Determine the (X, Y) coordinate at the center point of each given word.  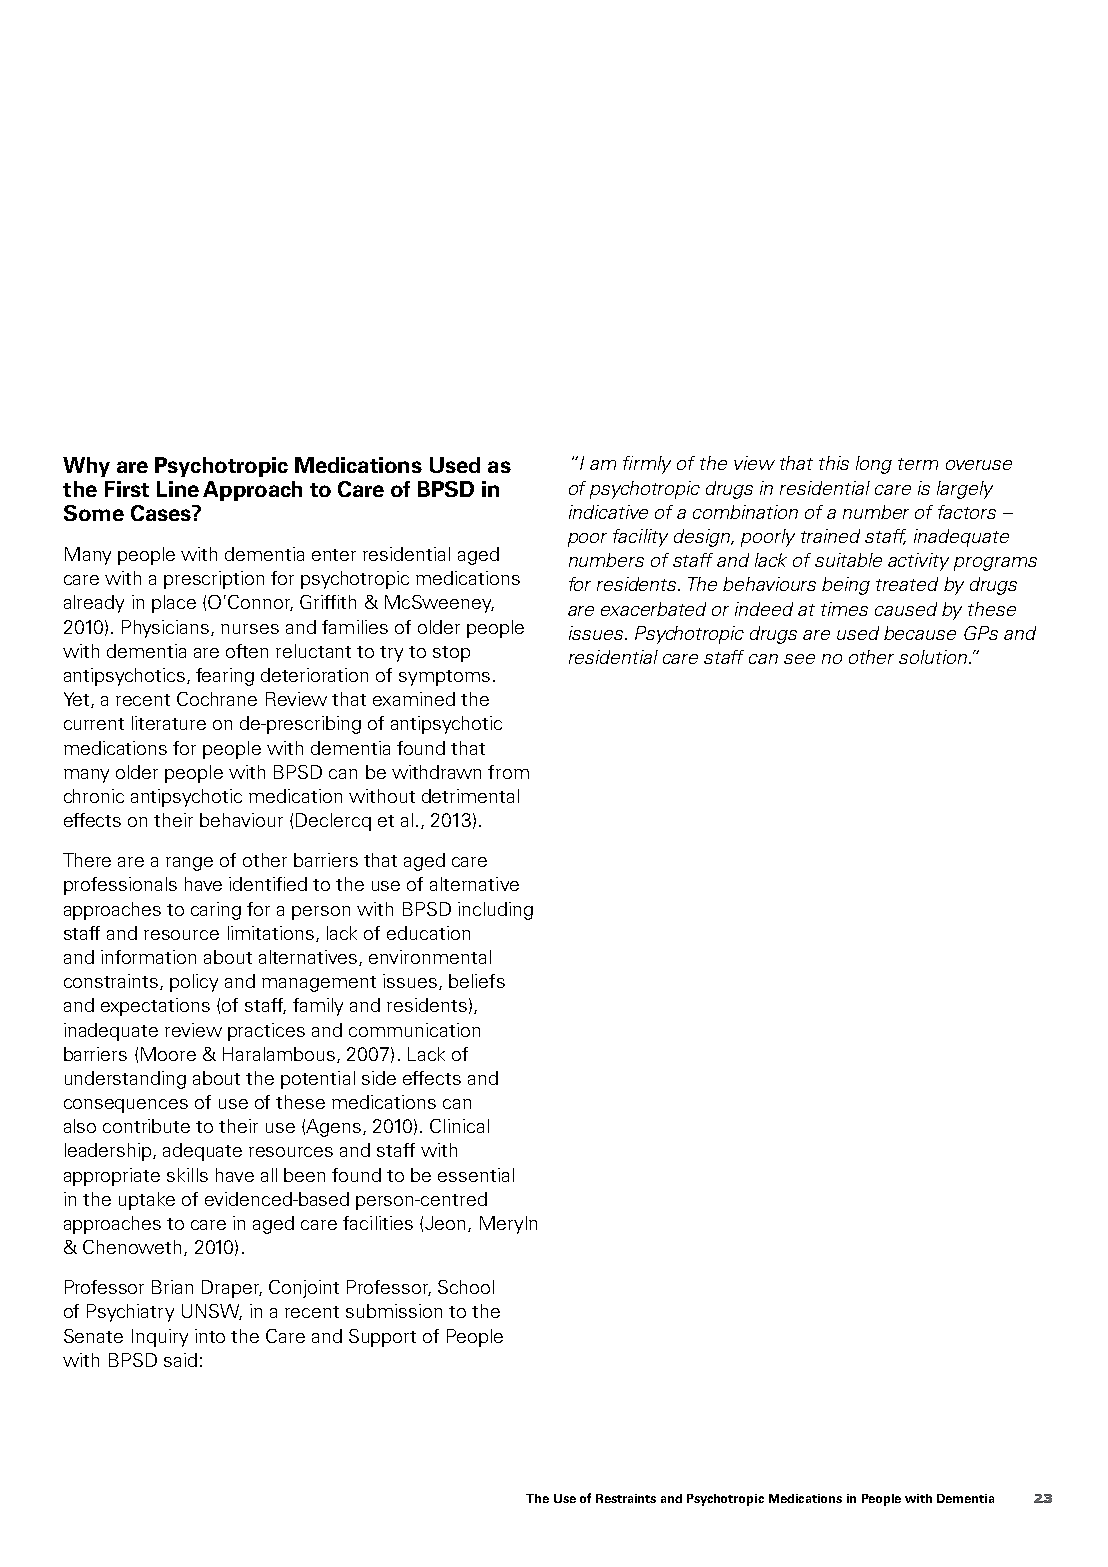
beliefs (477, 981)
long (874, 465)
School (466, 1287)
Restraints (626, 1498)
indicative (608, 512)
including (495, 911)
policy (194, 983)
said (180, 1360)
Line (178, 489)
